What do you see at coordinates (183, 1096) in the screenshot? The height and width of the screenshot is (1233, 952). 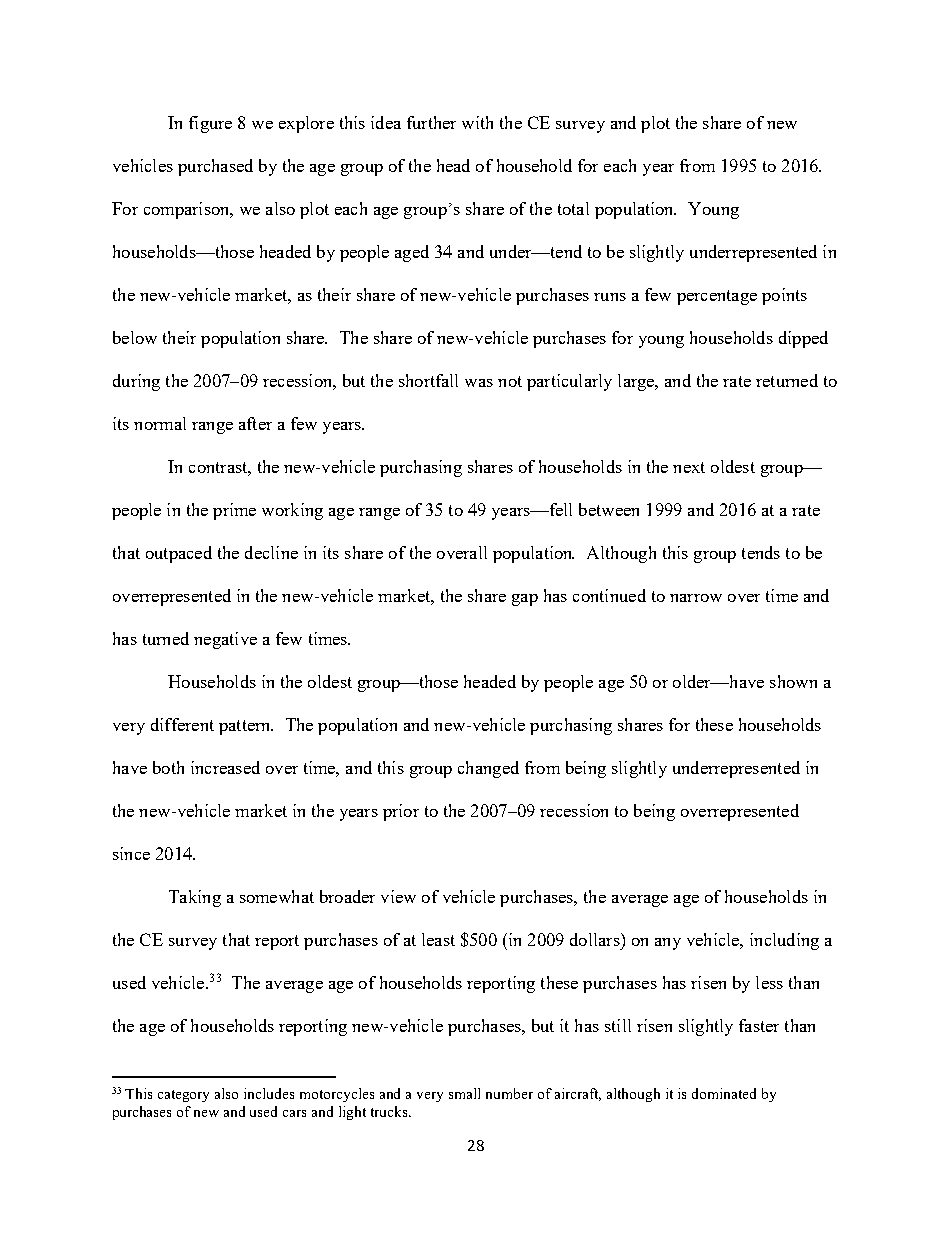 I see `category` at bounding box center [183, 1096].
